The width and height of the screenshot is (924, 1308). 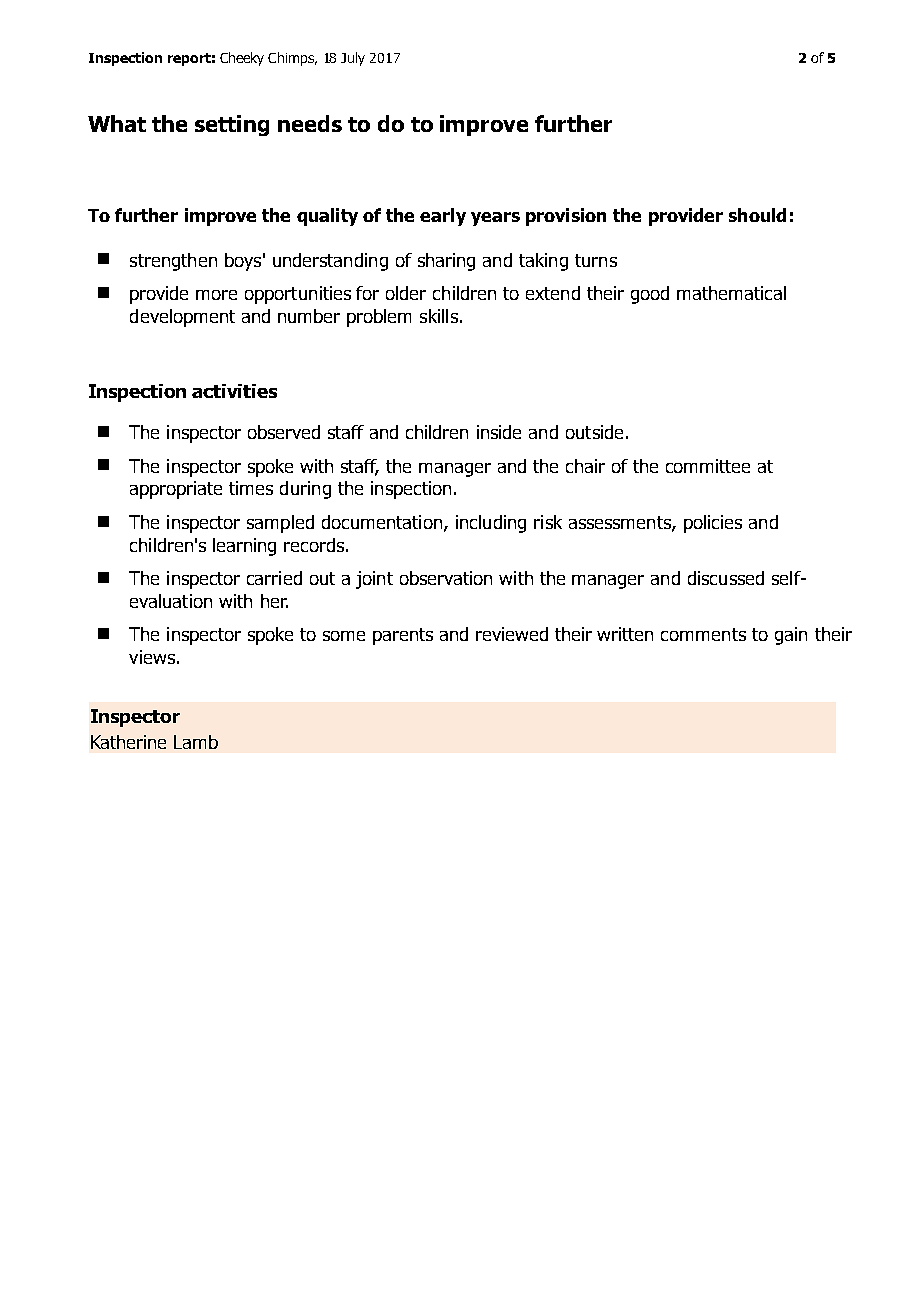 What do you see at coordinates (353, 59) in the screenshot?
I see `July` at bounding box center [353, 59].
